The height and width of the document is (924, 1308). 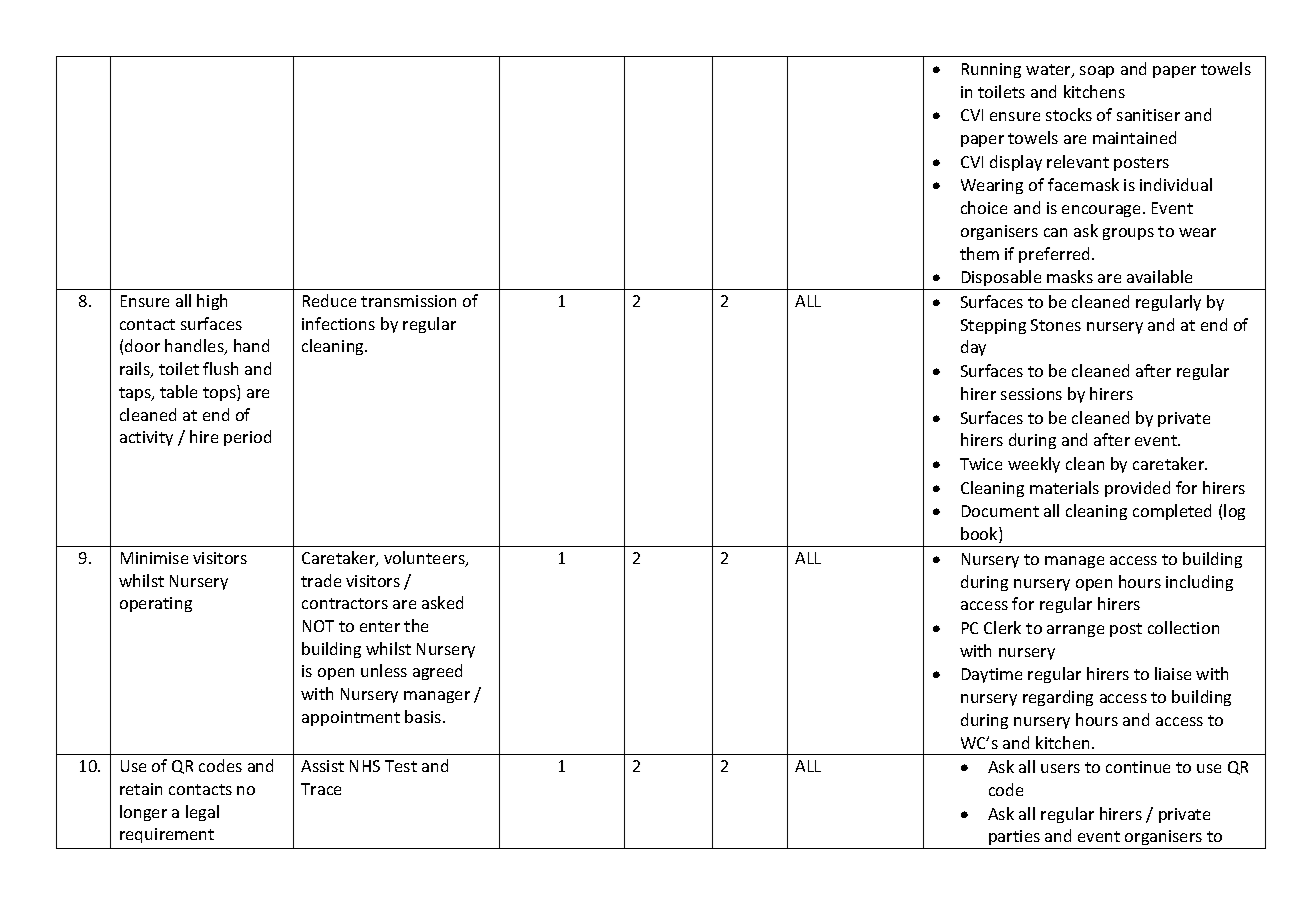 I want to click on Test, so click(x=401, y=766).
